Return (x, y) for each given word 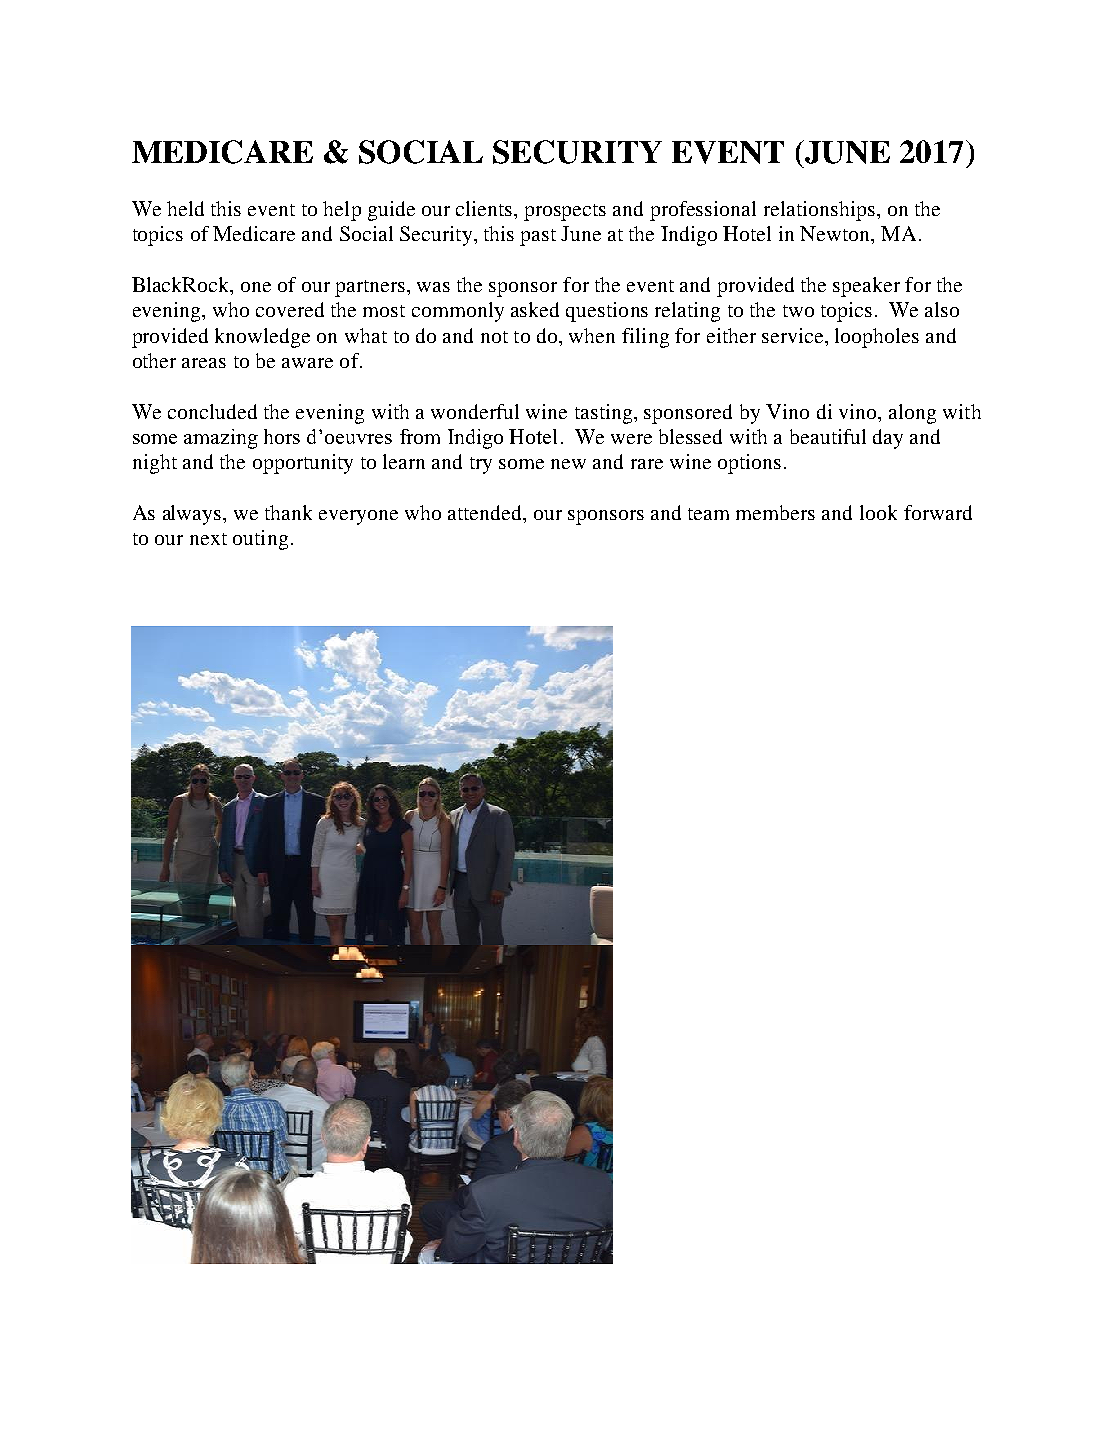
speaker (866, 287)
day (888, 439)
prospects (565, 212)
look (878, 512)
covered (290, 309)
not (494, 337)
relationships (819, 211)
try (481, 465)
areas (204, 363)
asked (535, 309)
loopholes (877, 338)
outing (260, 540)
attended (486, 514)
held (185, 208)
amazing (221, 439)
